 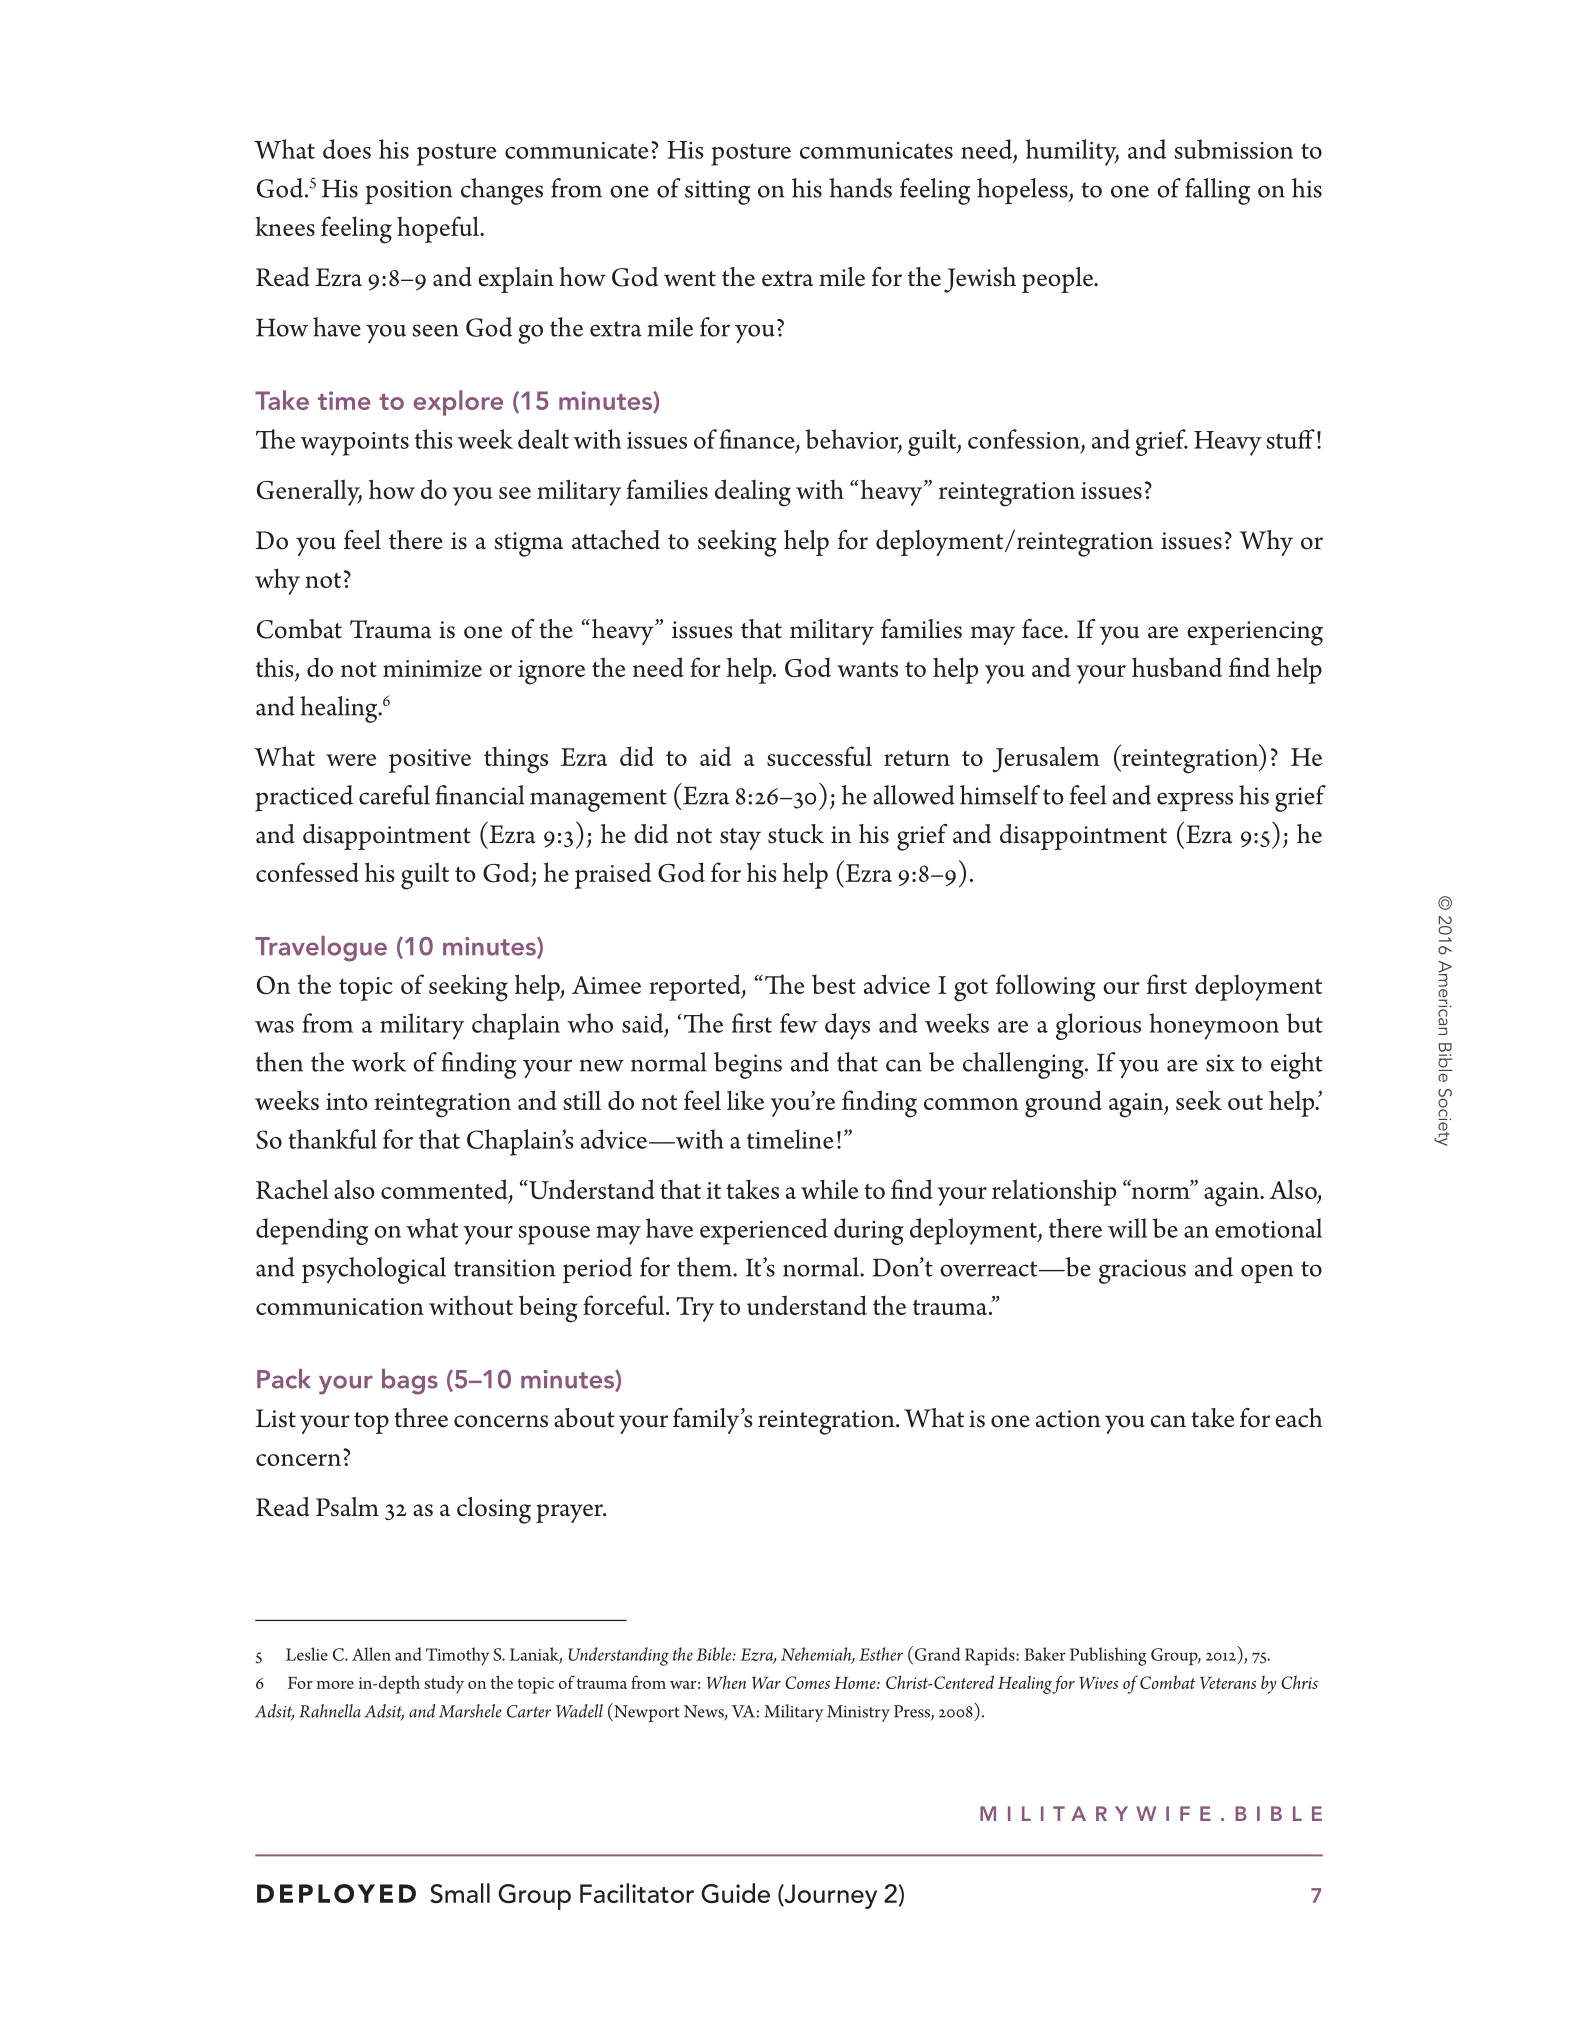 I want to click on Small, so click(x=460, y=1893).
